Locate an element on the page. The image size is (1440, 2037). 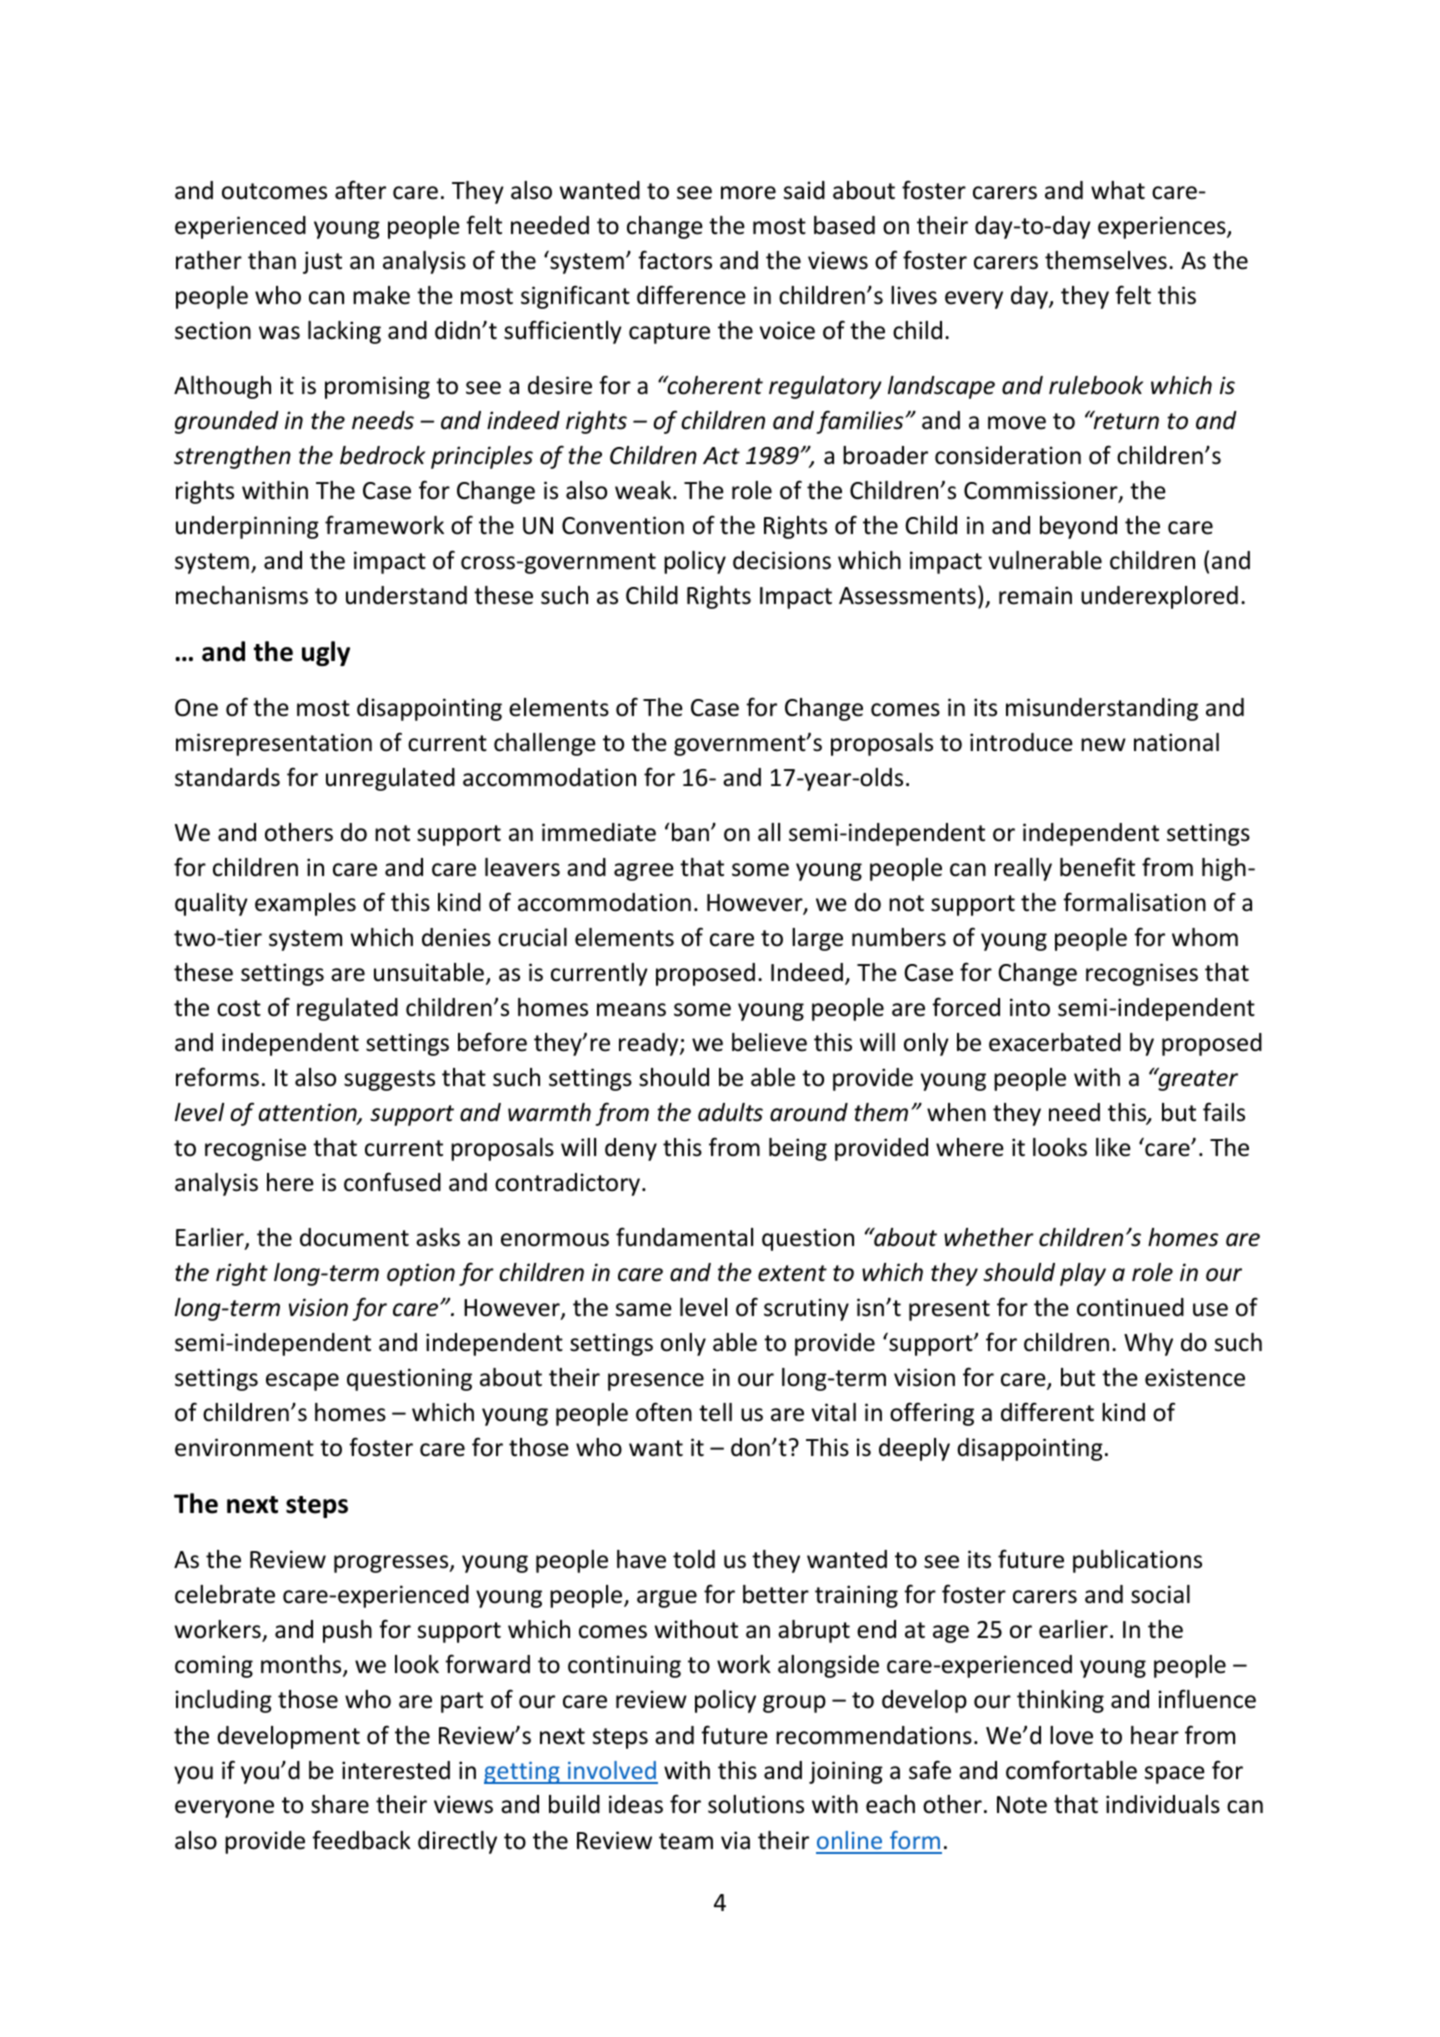
solutions is located at coordinates (756, 1804).
